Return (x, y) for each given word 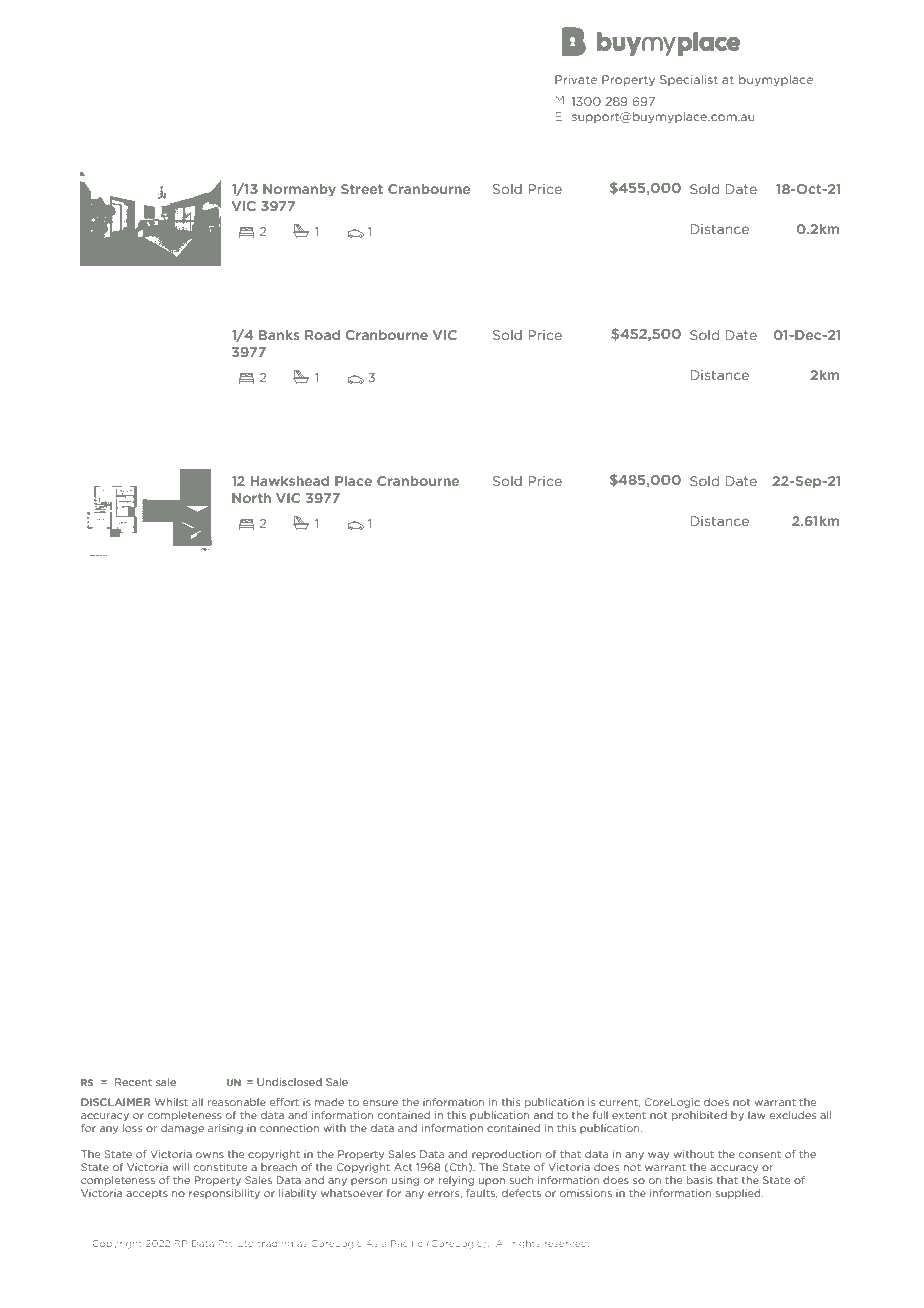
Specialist (689, 80)
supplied (739, 1194)
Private (576, 79)
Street (362, 189)
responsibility (224, 1194)
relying (456, 1181)
